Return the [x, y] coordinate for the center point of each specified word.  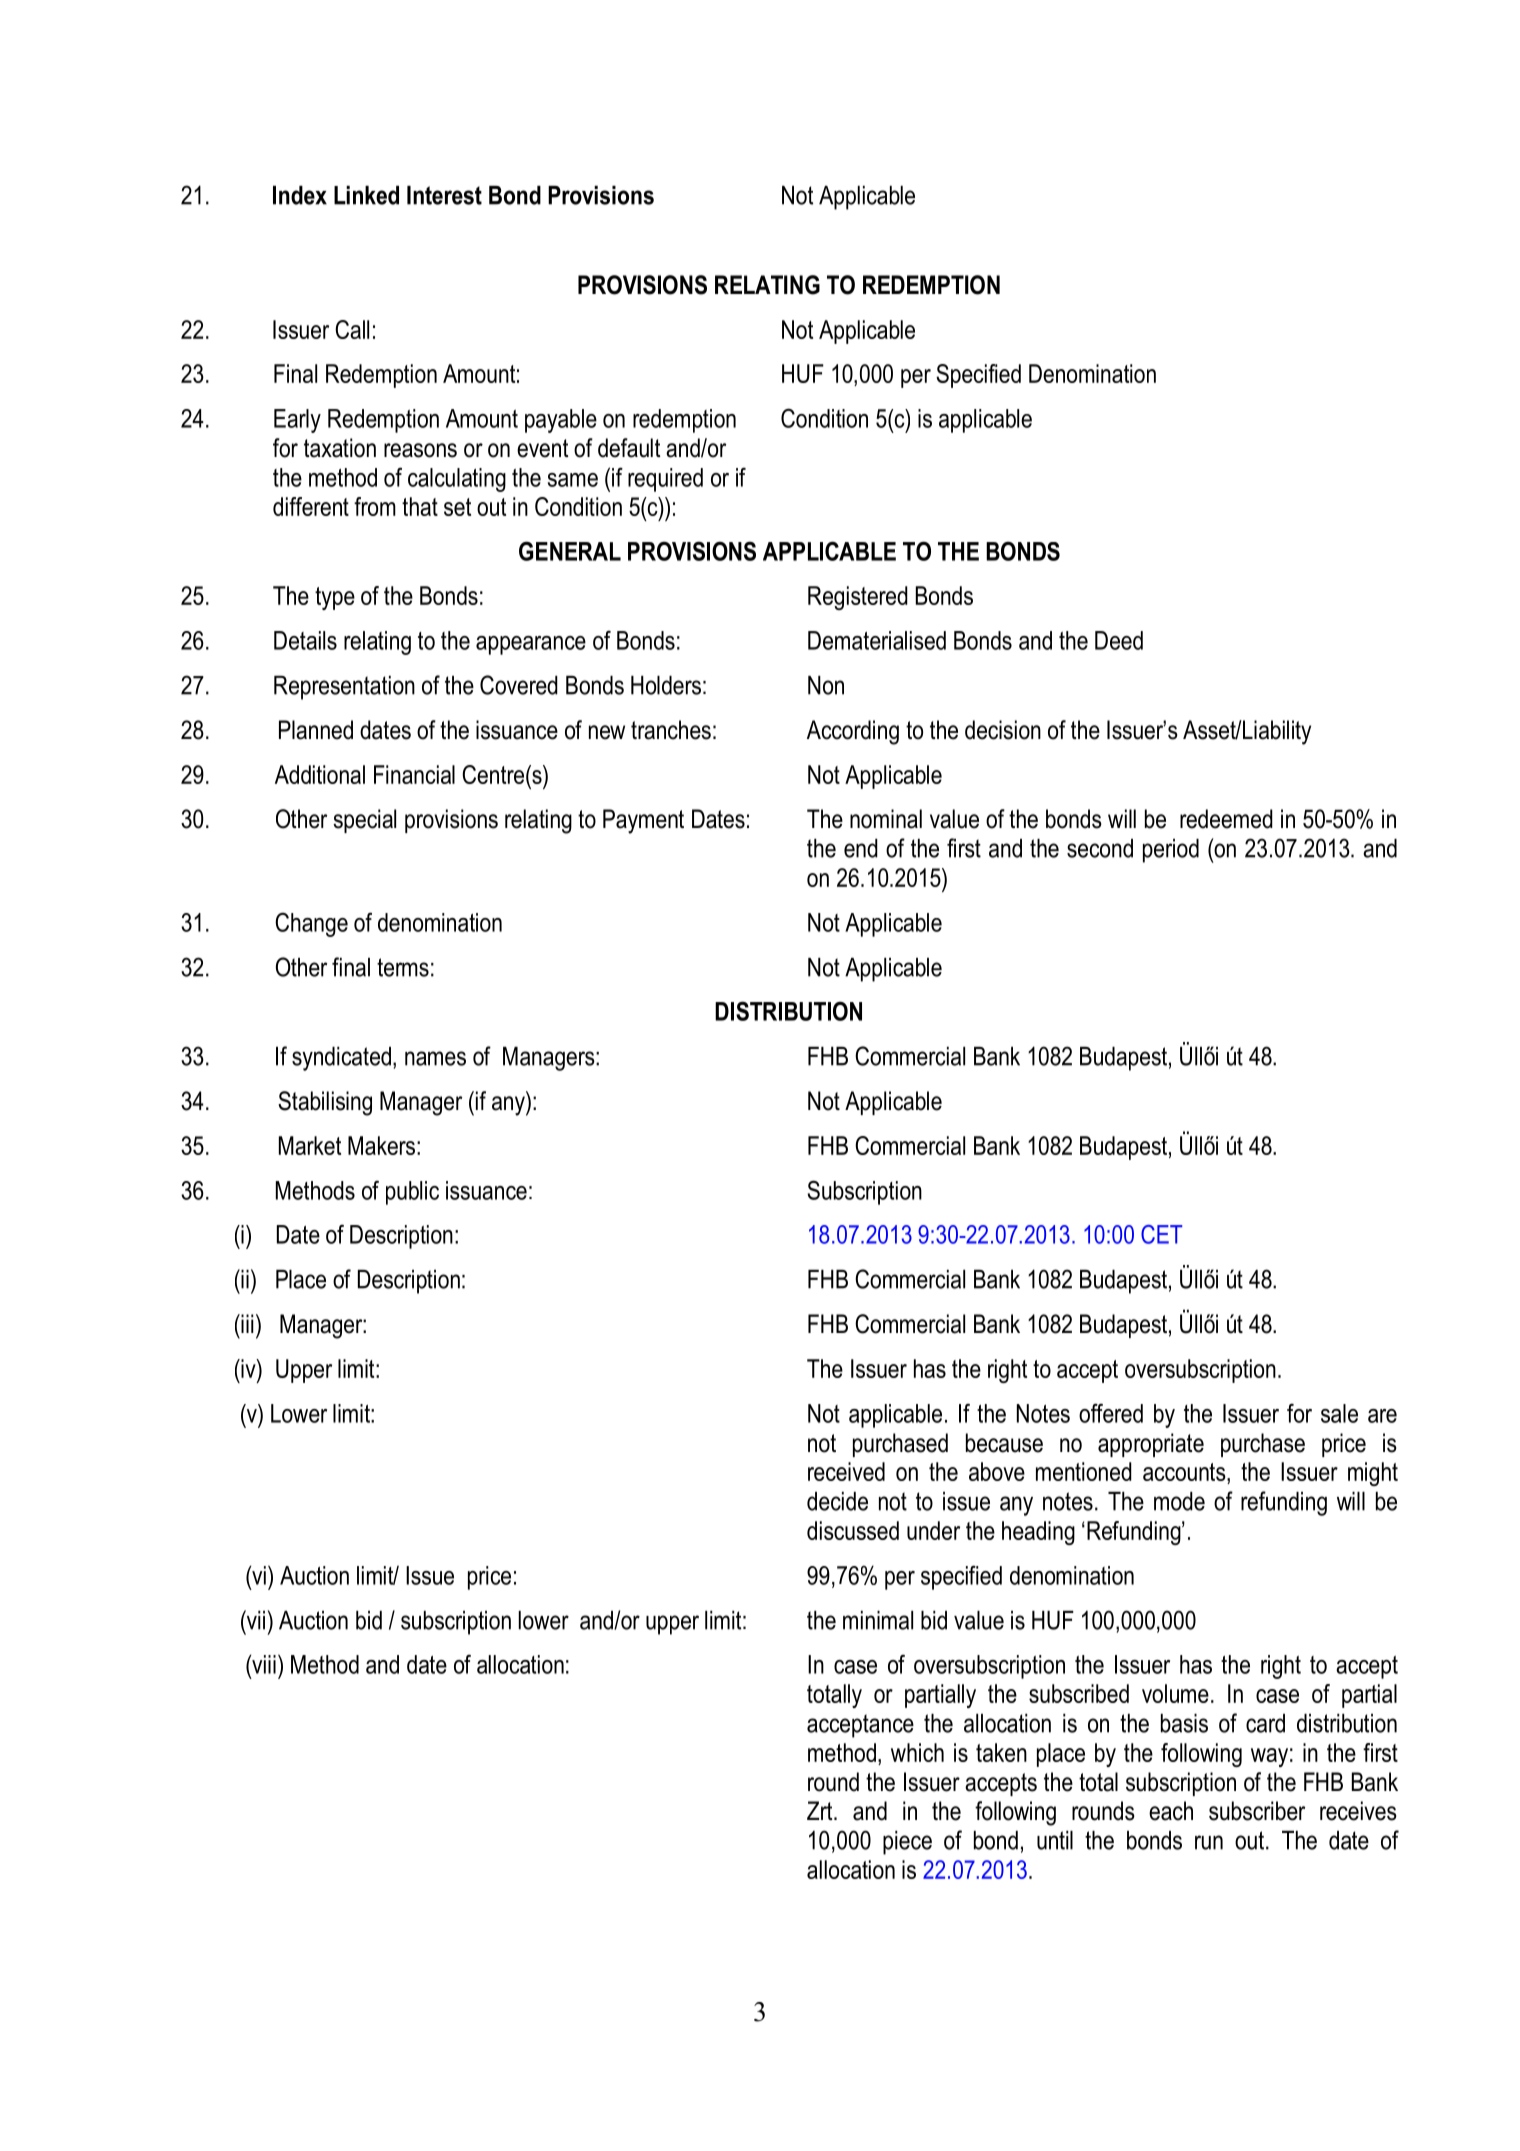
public [412, 1193]
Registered [858, 598]
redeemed [1226, 819]
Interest [444, 195]
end [861, 848]
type [335, 598]
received [846, 1471]
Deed [1119, 640]
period [1171, 851]
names [435, 1058]
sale [1339, 1413]
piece [907, 1843]
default [629, 448]
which [917, 1752]
